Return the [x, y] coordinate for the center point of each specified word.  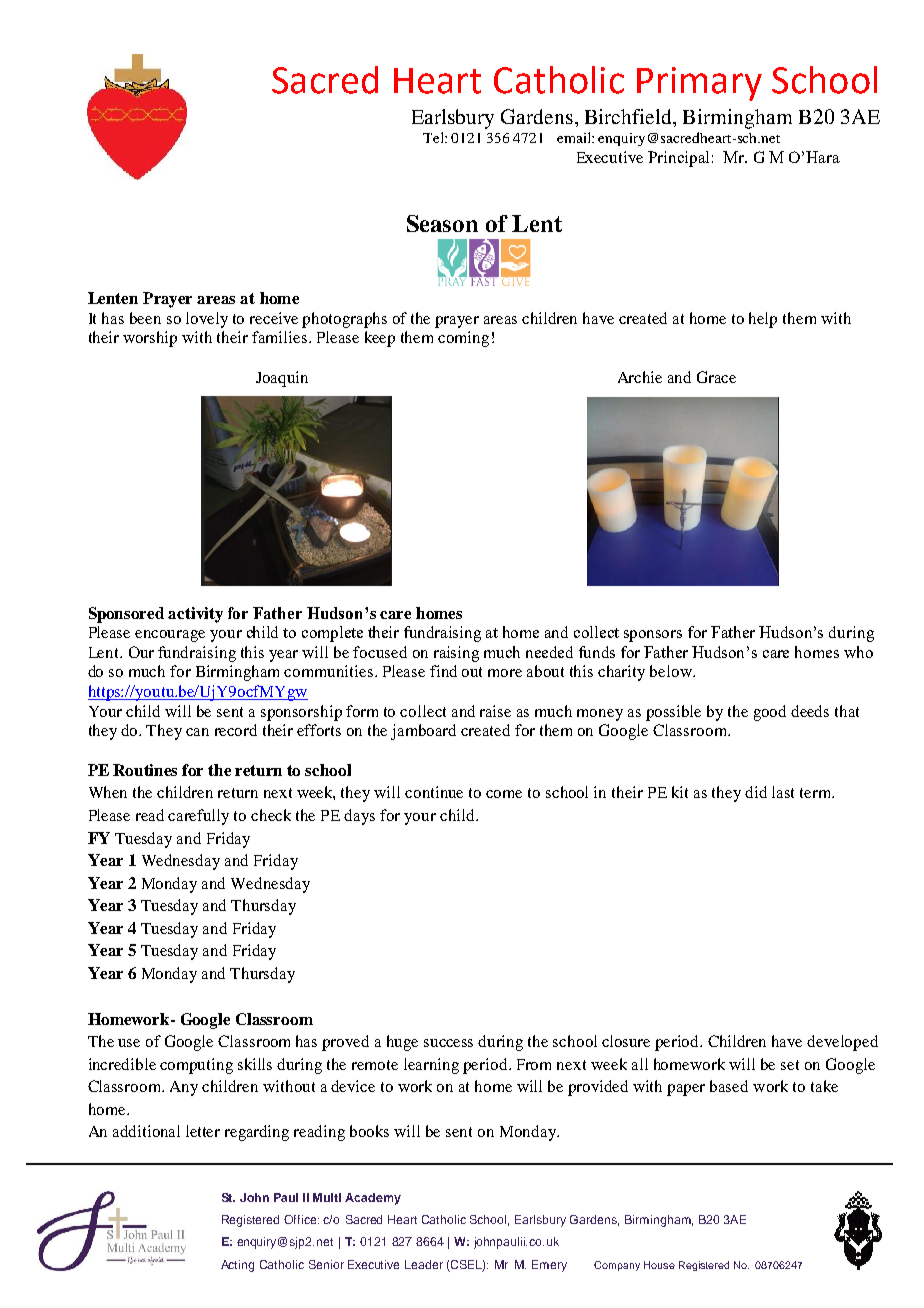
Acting [237, 1266]
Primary [699, 84]
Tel [434, 137]
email [575, 137]
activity [195, 615]
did [756, 792]
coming [463, 339]
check [271, 815]
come [504, 794]
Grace [716, 377]
